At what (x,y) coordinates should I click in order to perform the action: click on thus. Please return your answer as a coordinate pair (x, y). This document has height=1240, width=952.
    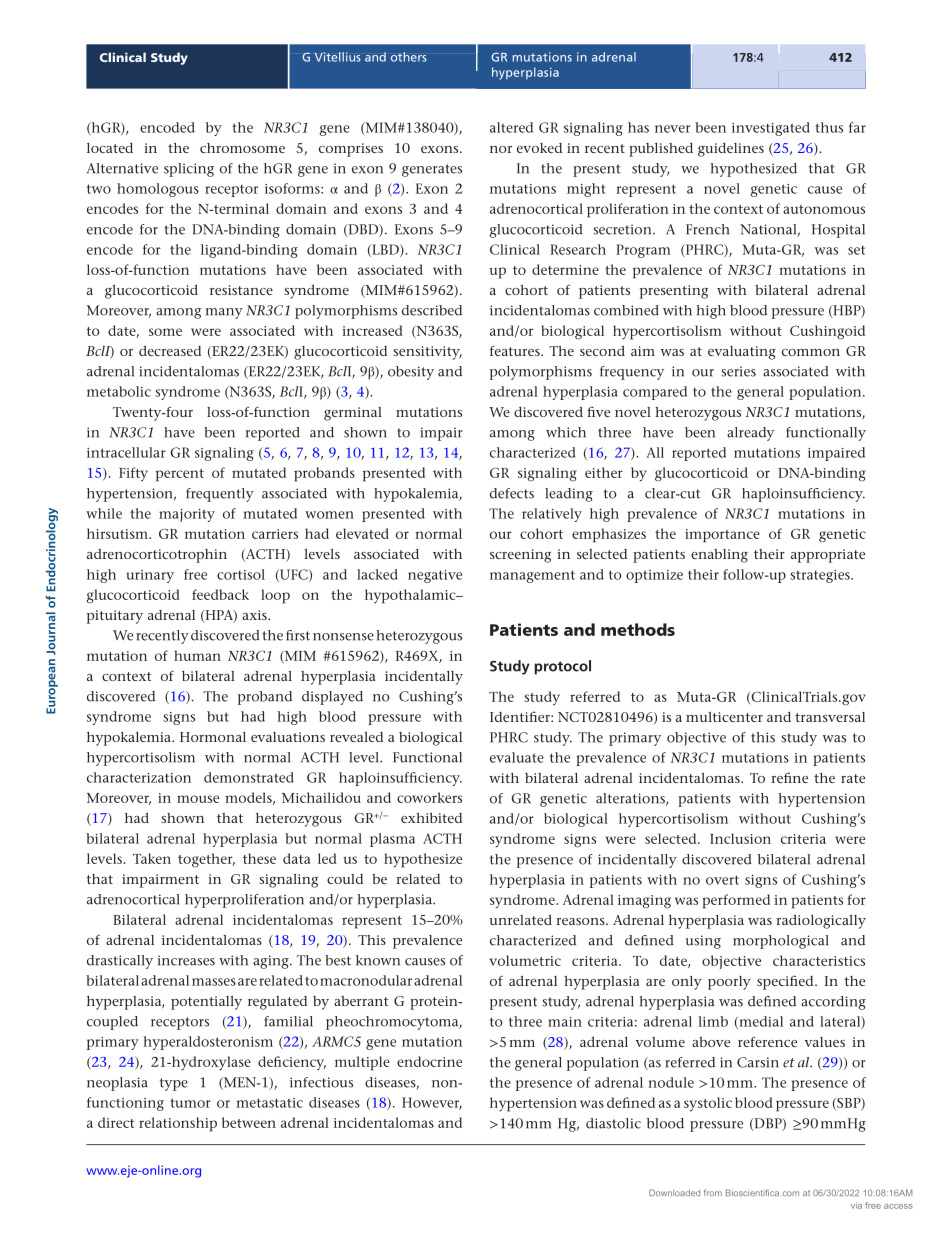
    Looking at the image, I should click on (829, 127).
